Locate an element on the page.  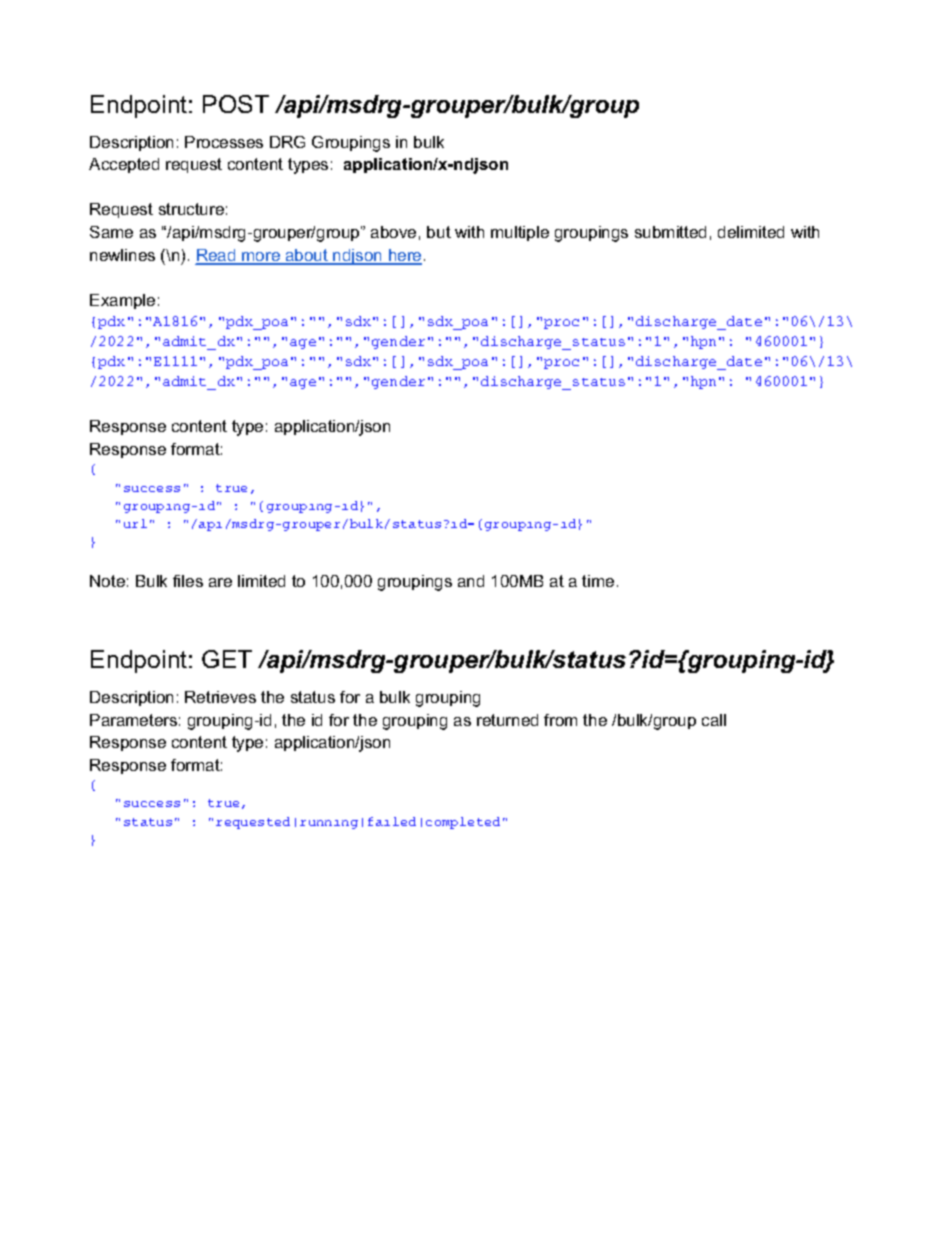
submitted is located at coordinates (670, 232).
